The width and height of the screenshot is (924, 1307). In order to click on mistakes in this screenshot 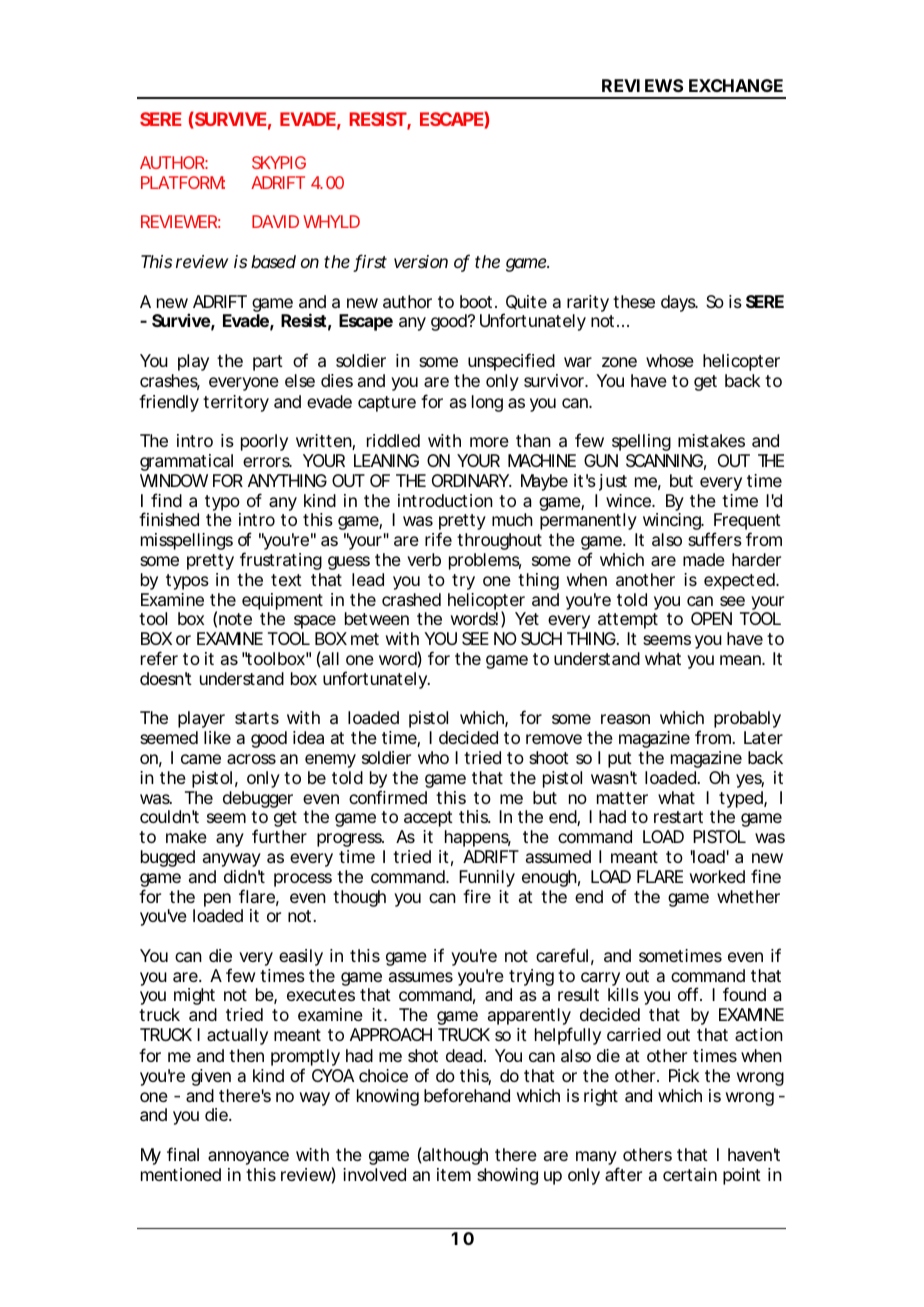, I will do `click(711, 440)`.
